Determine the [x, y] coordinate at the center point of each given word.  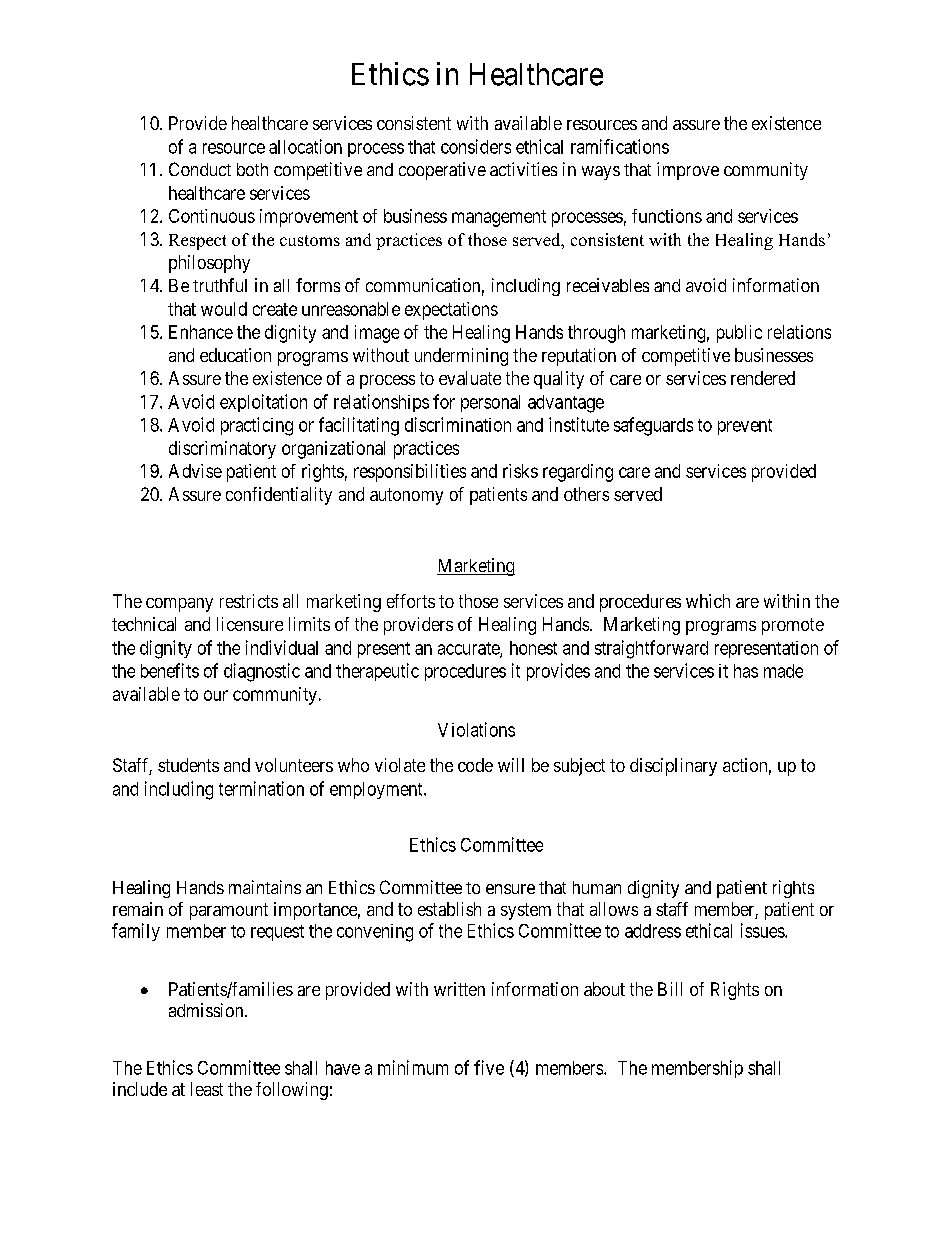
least [207, 1089]
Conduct [200, 169]
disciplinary [673, 767]
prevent [745, 427]
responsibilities [410, 473]
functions [667, 216]
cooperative [442, 171]
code [475, 765]
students [188, 765]
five [489, 1067]
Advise [195, 471]
